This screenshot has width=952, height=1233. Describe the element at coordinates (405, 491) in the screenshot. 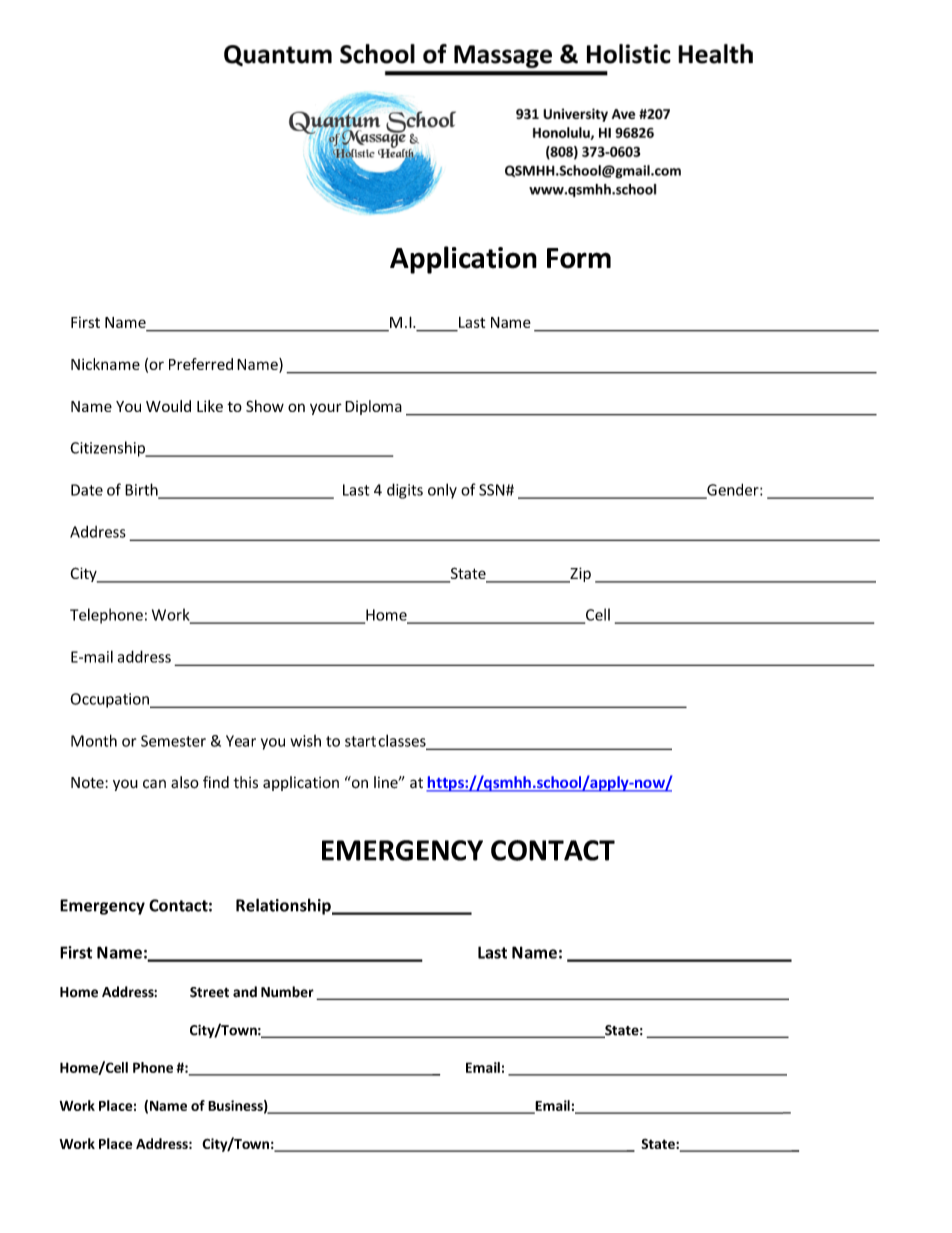

I see `digits` at that location.
